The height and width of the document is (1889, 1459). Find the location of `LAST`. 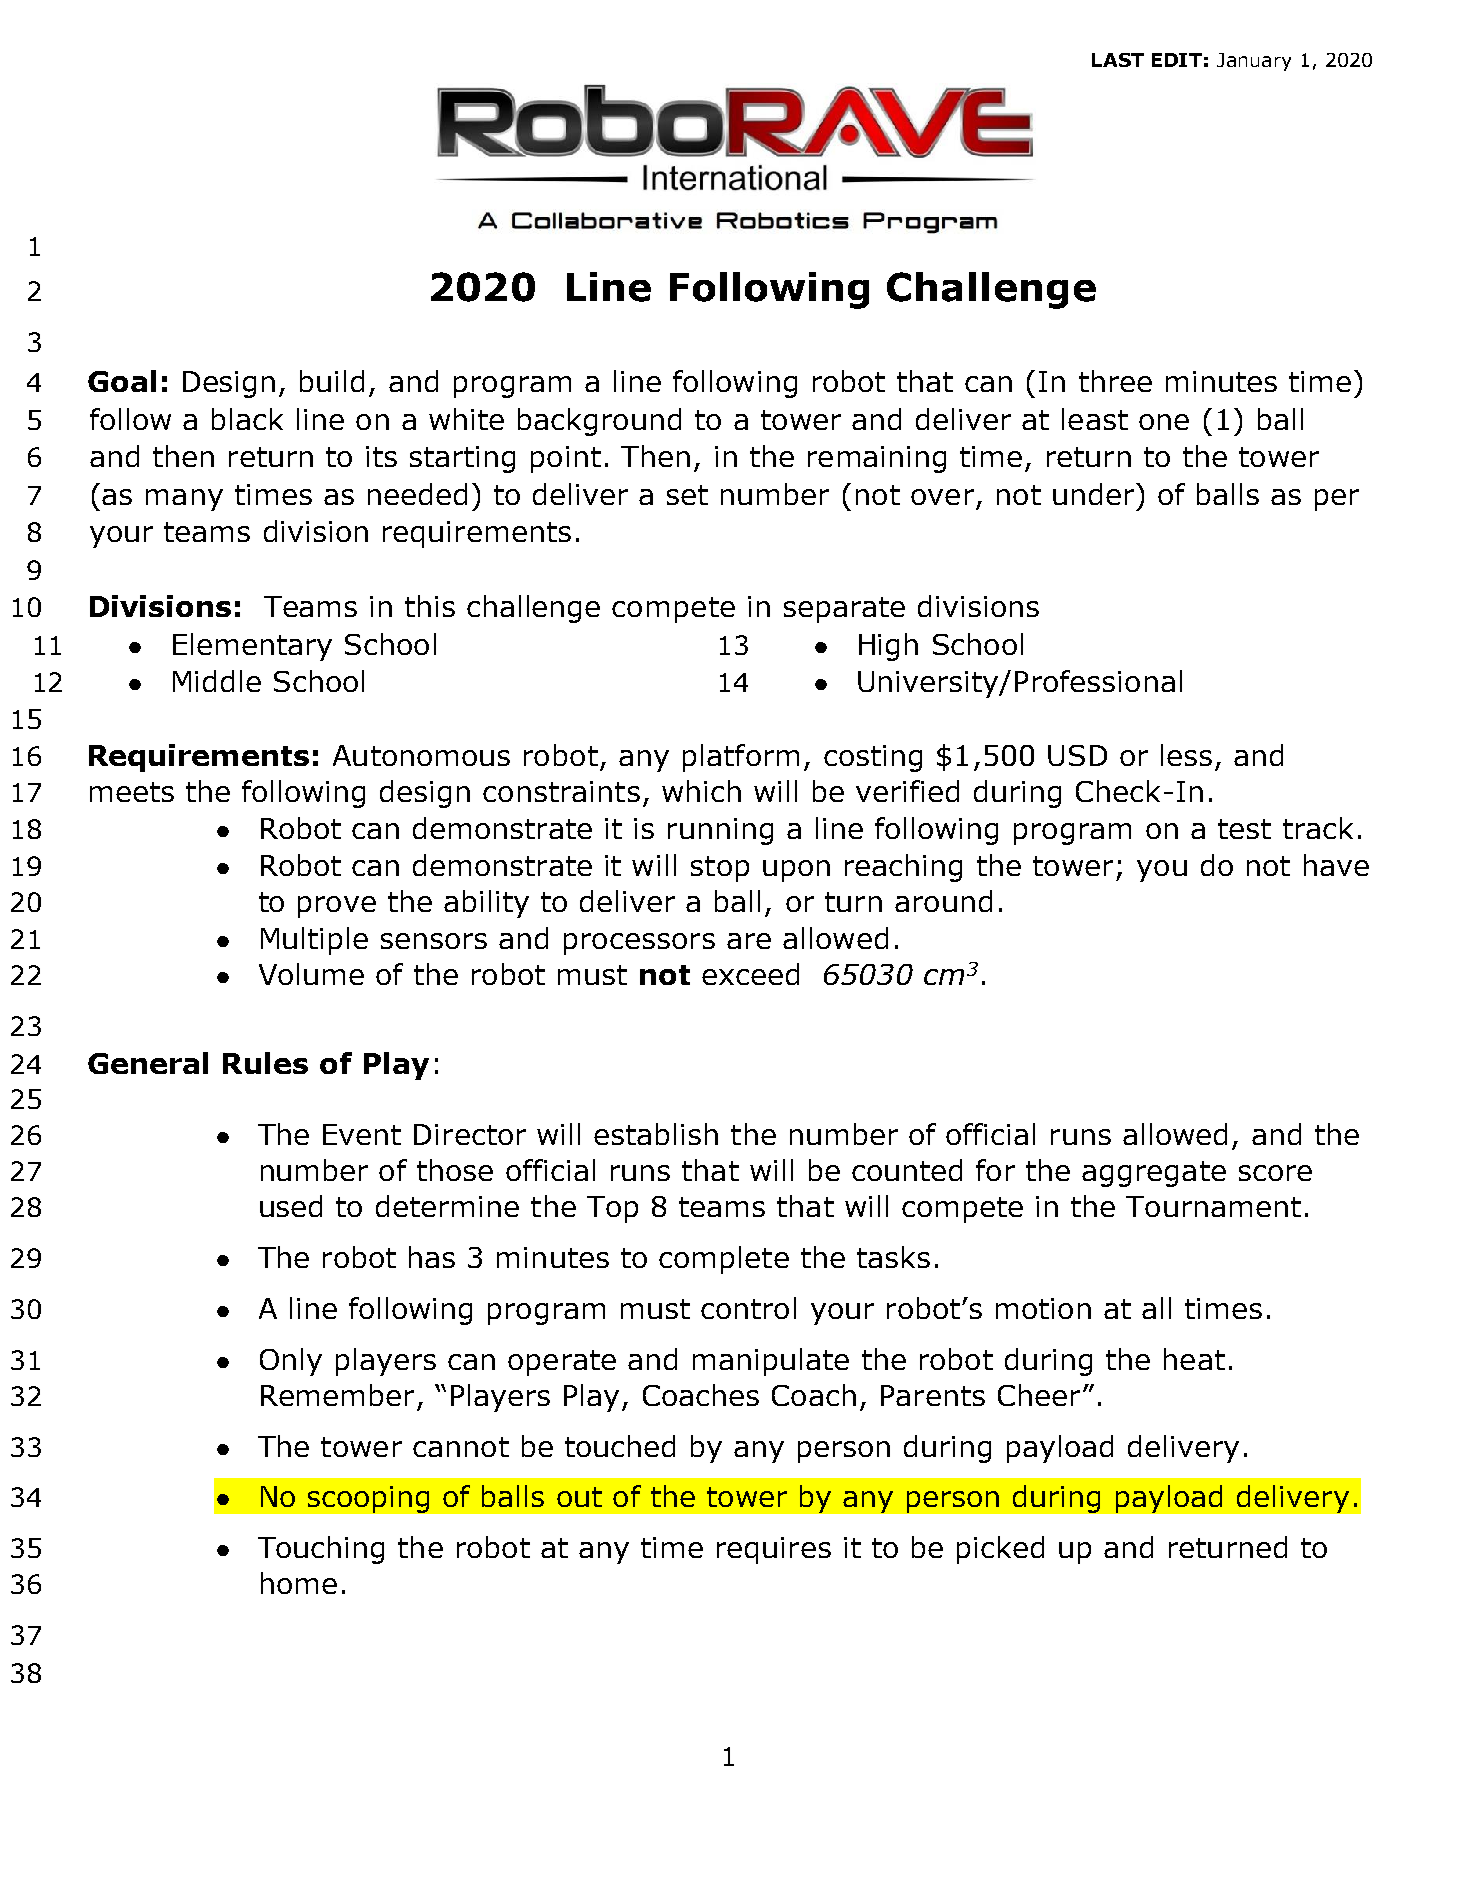

LAST is located at coordinates (1118, 60).
